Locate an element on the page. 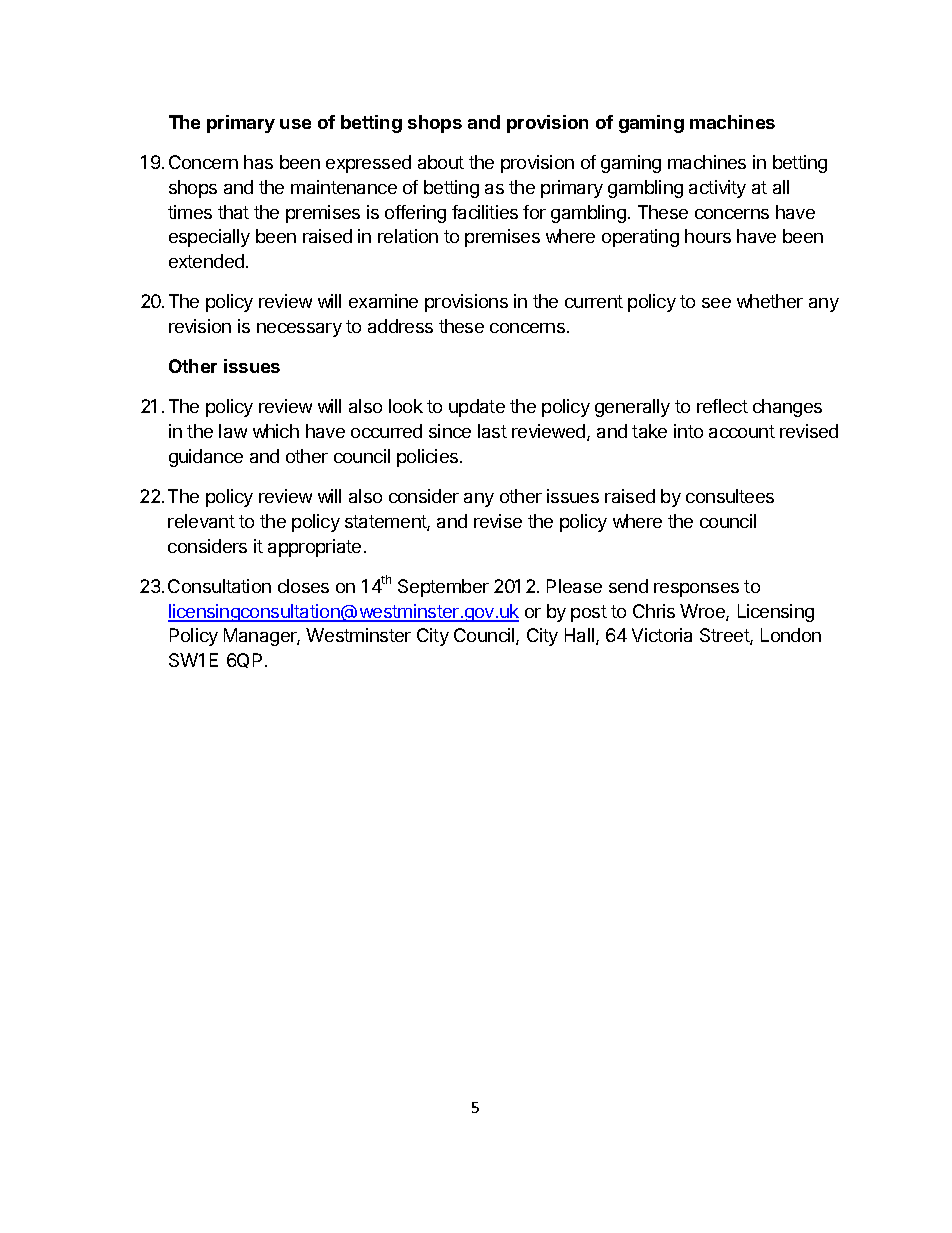 This document has height=1233, width=952. account is located at coordinates (742, 431).
